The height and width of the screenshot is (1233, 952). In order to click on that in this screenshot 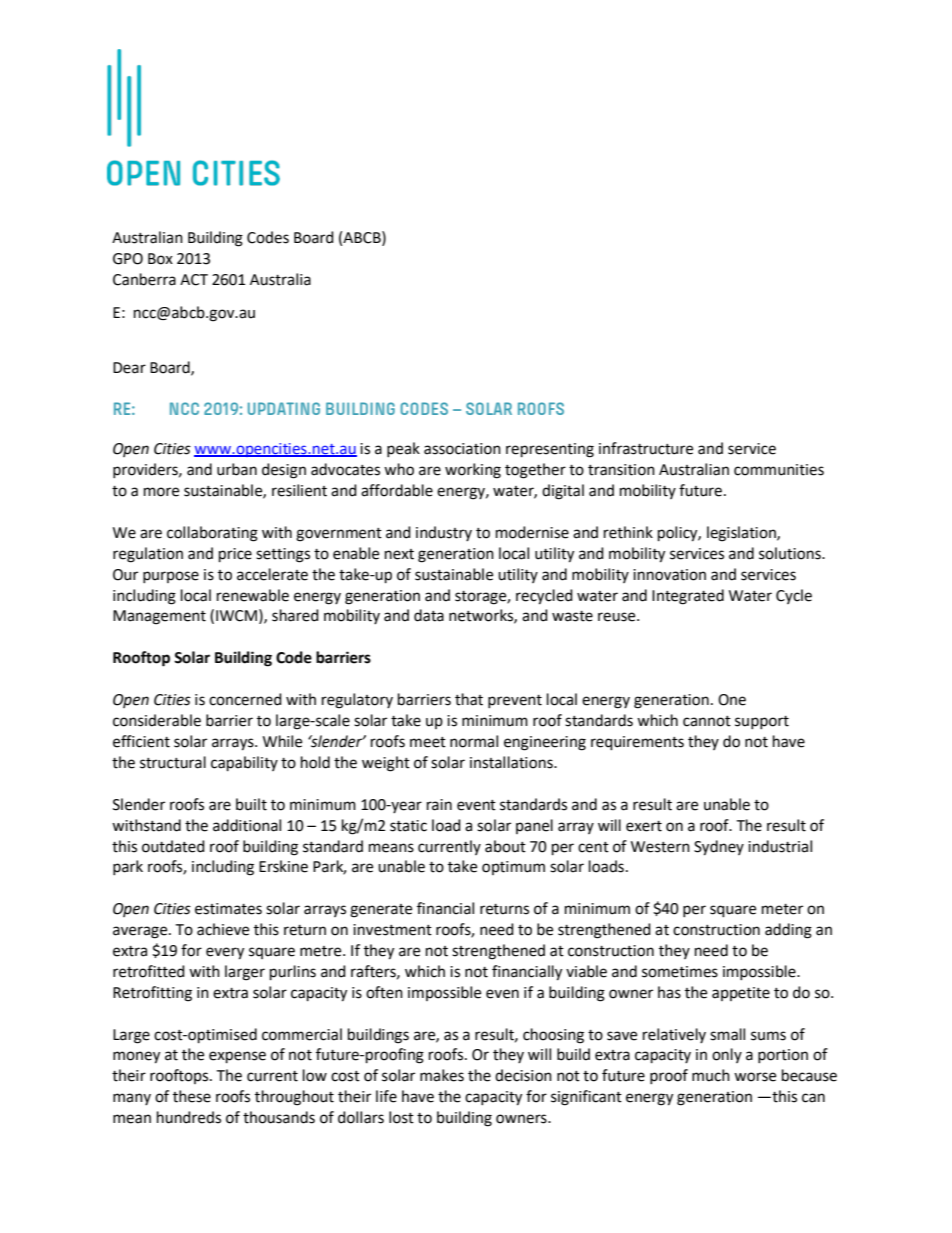, I will do `click(469, 699)`.
